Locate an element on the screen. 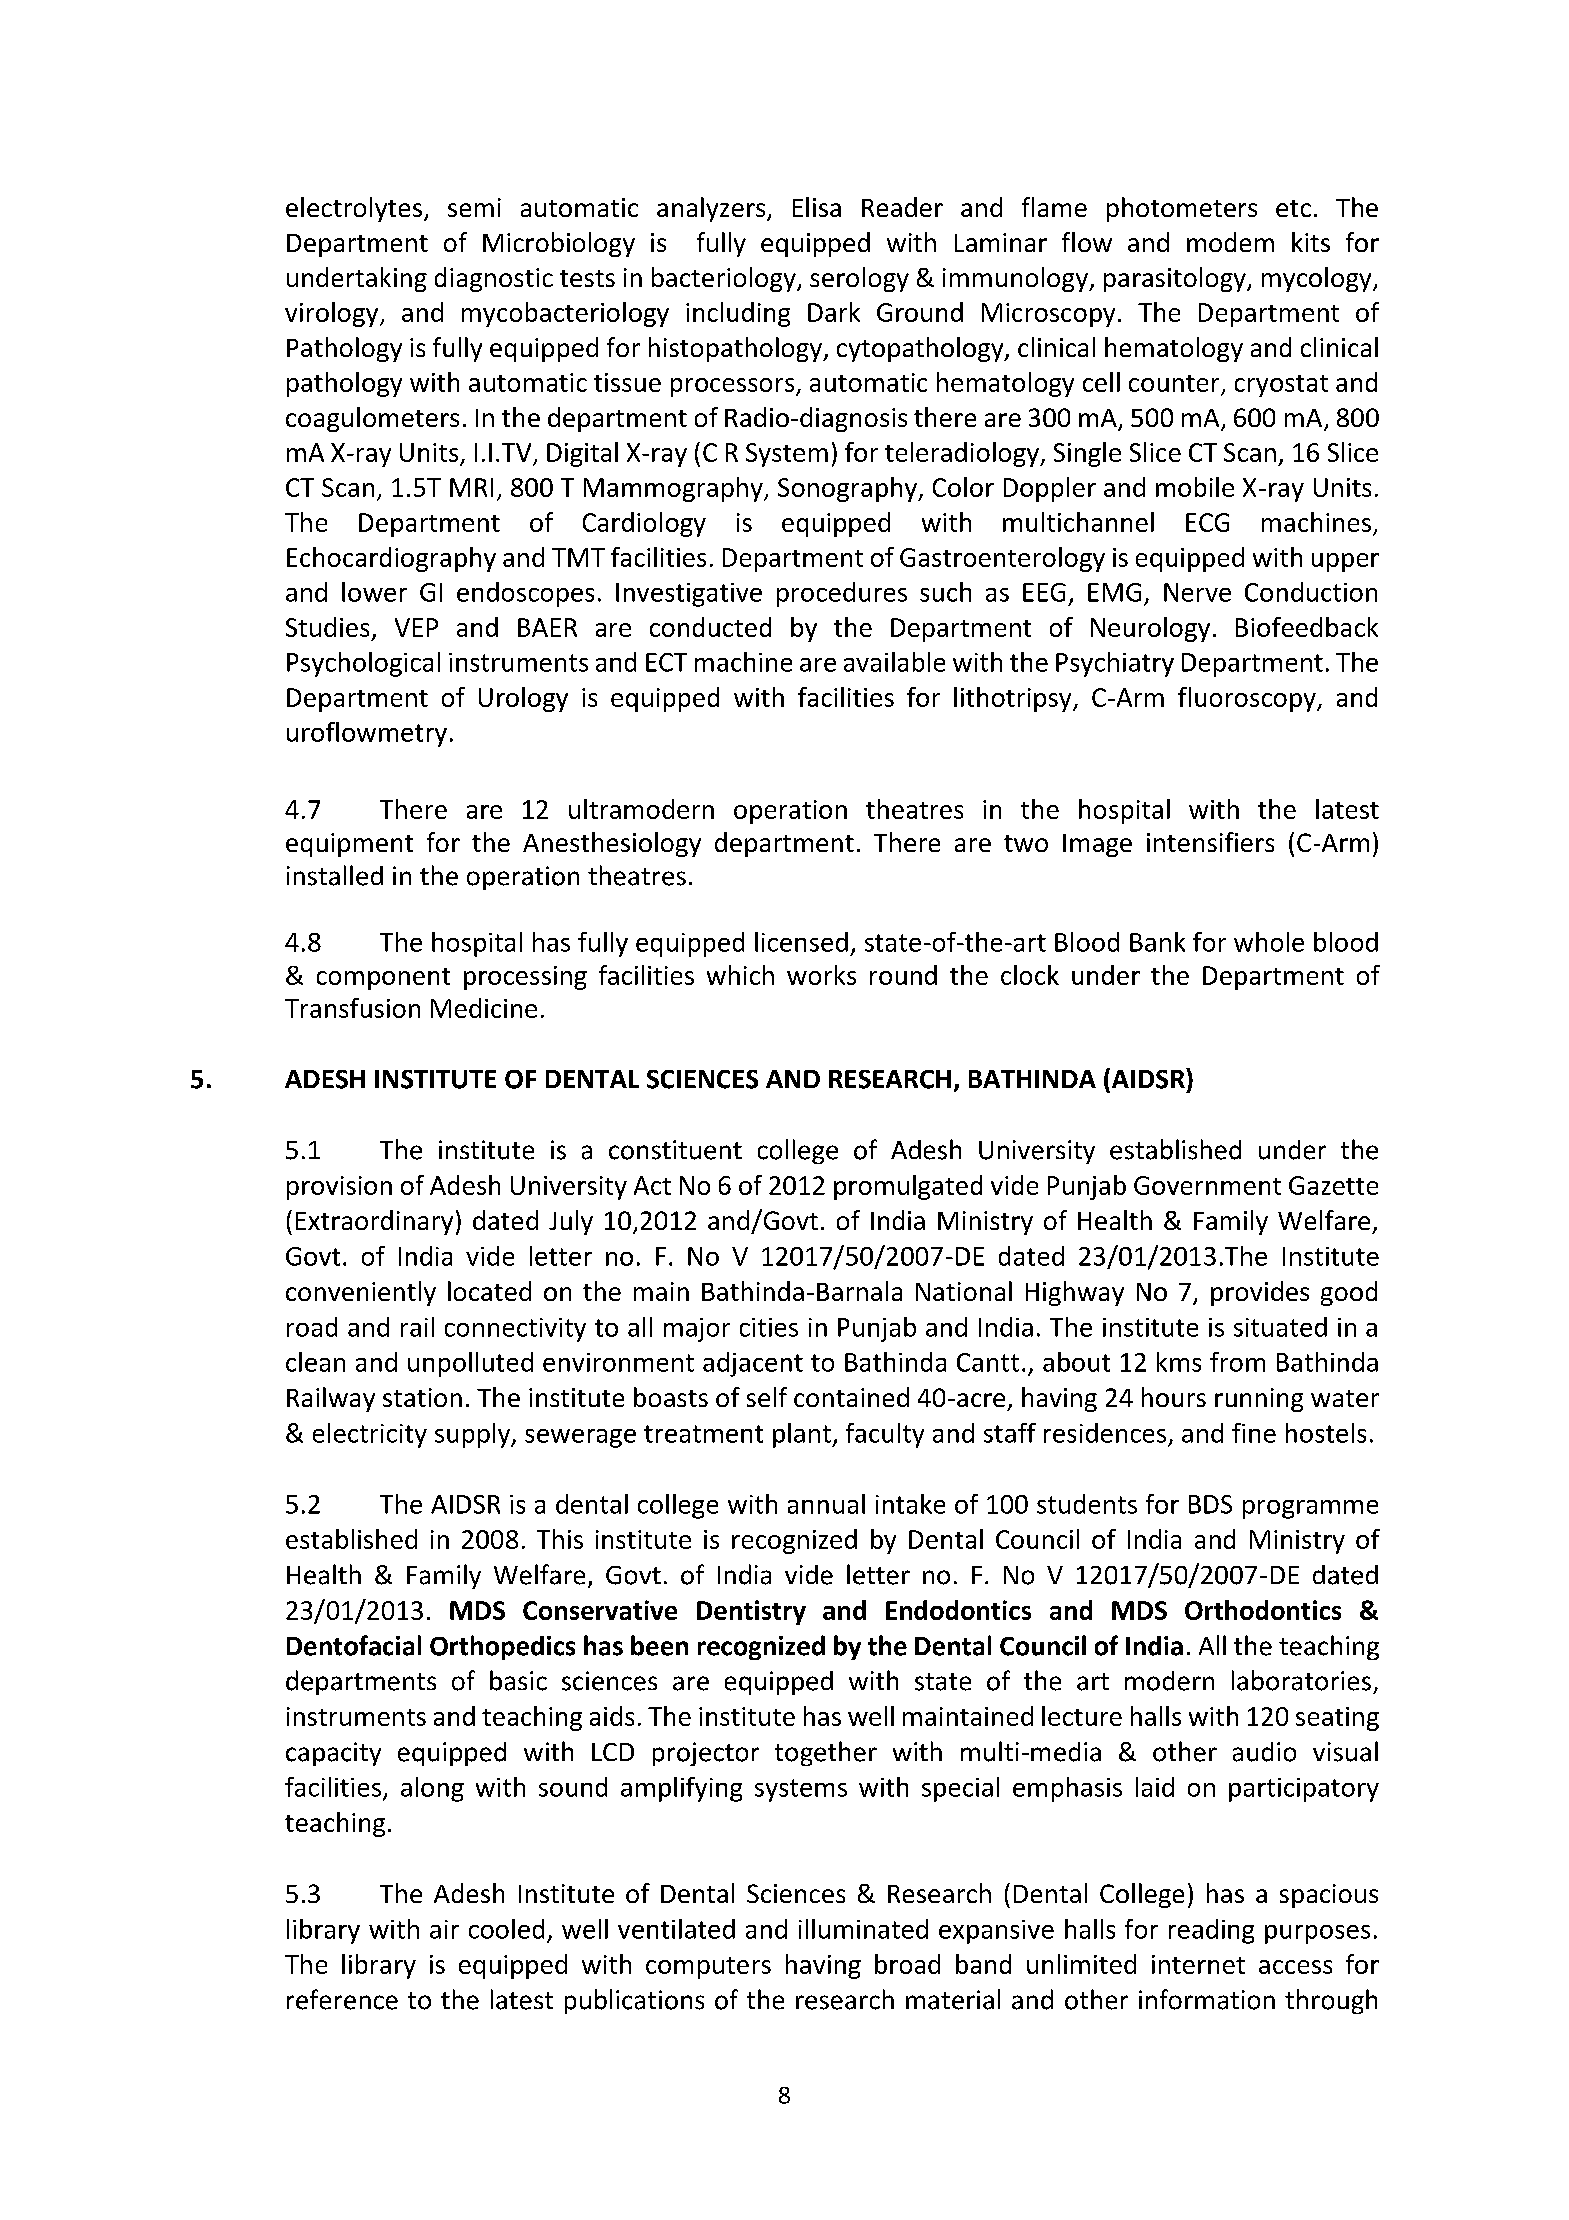  diagnostic is located at coordinates (494, 279).
